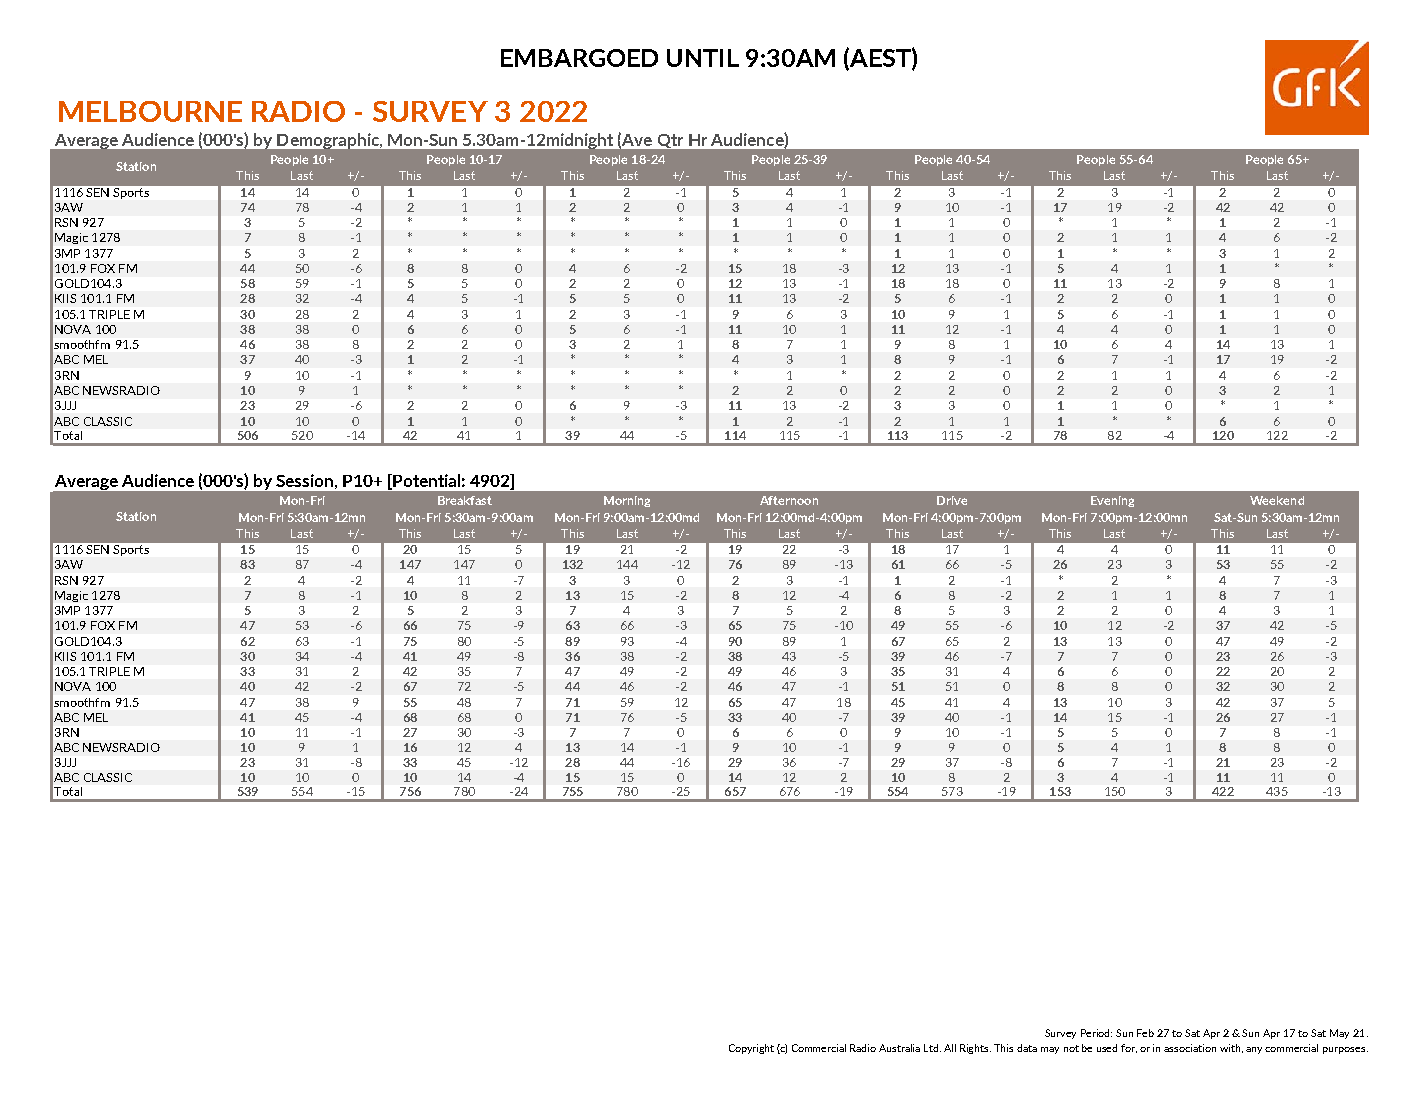  What do you see at coordinates (1145, 1033) in the screenshot?
I see `Feb` at bounding box center [1145, 1033].
